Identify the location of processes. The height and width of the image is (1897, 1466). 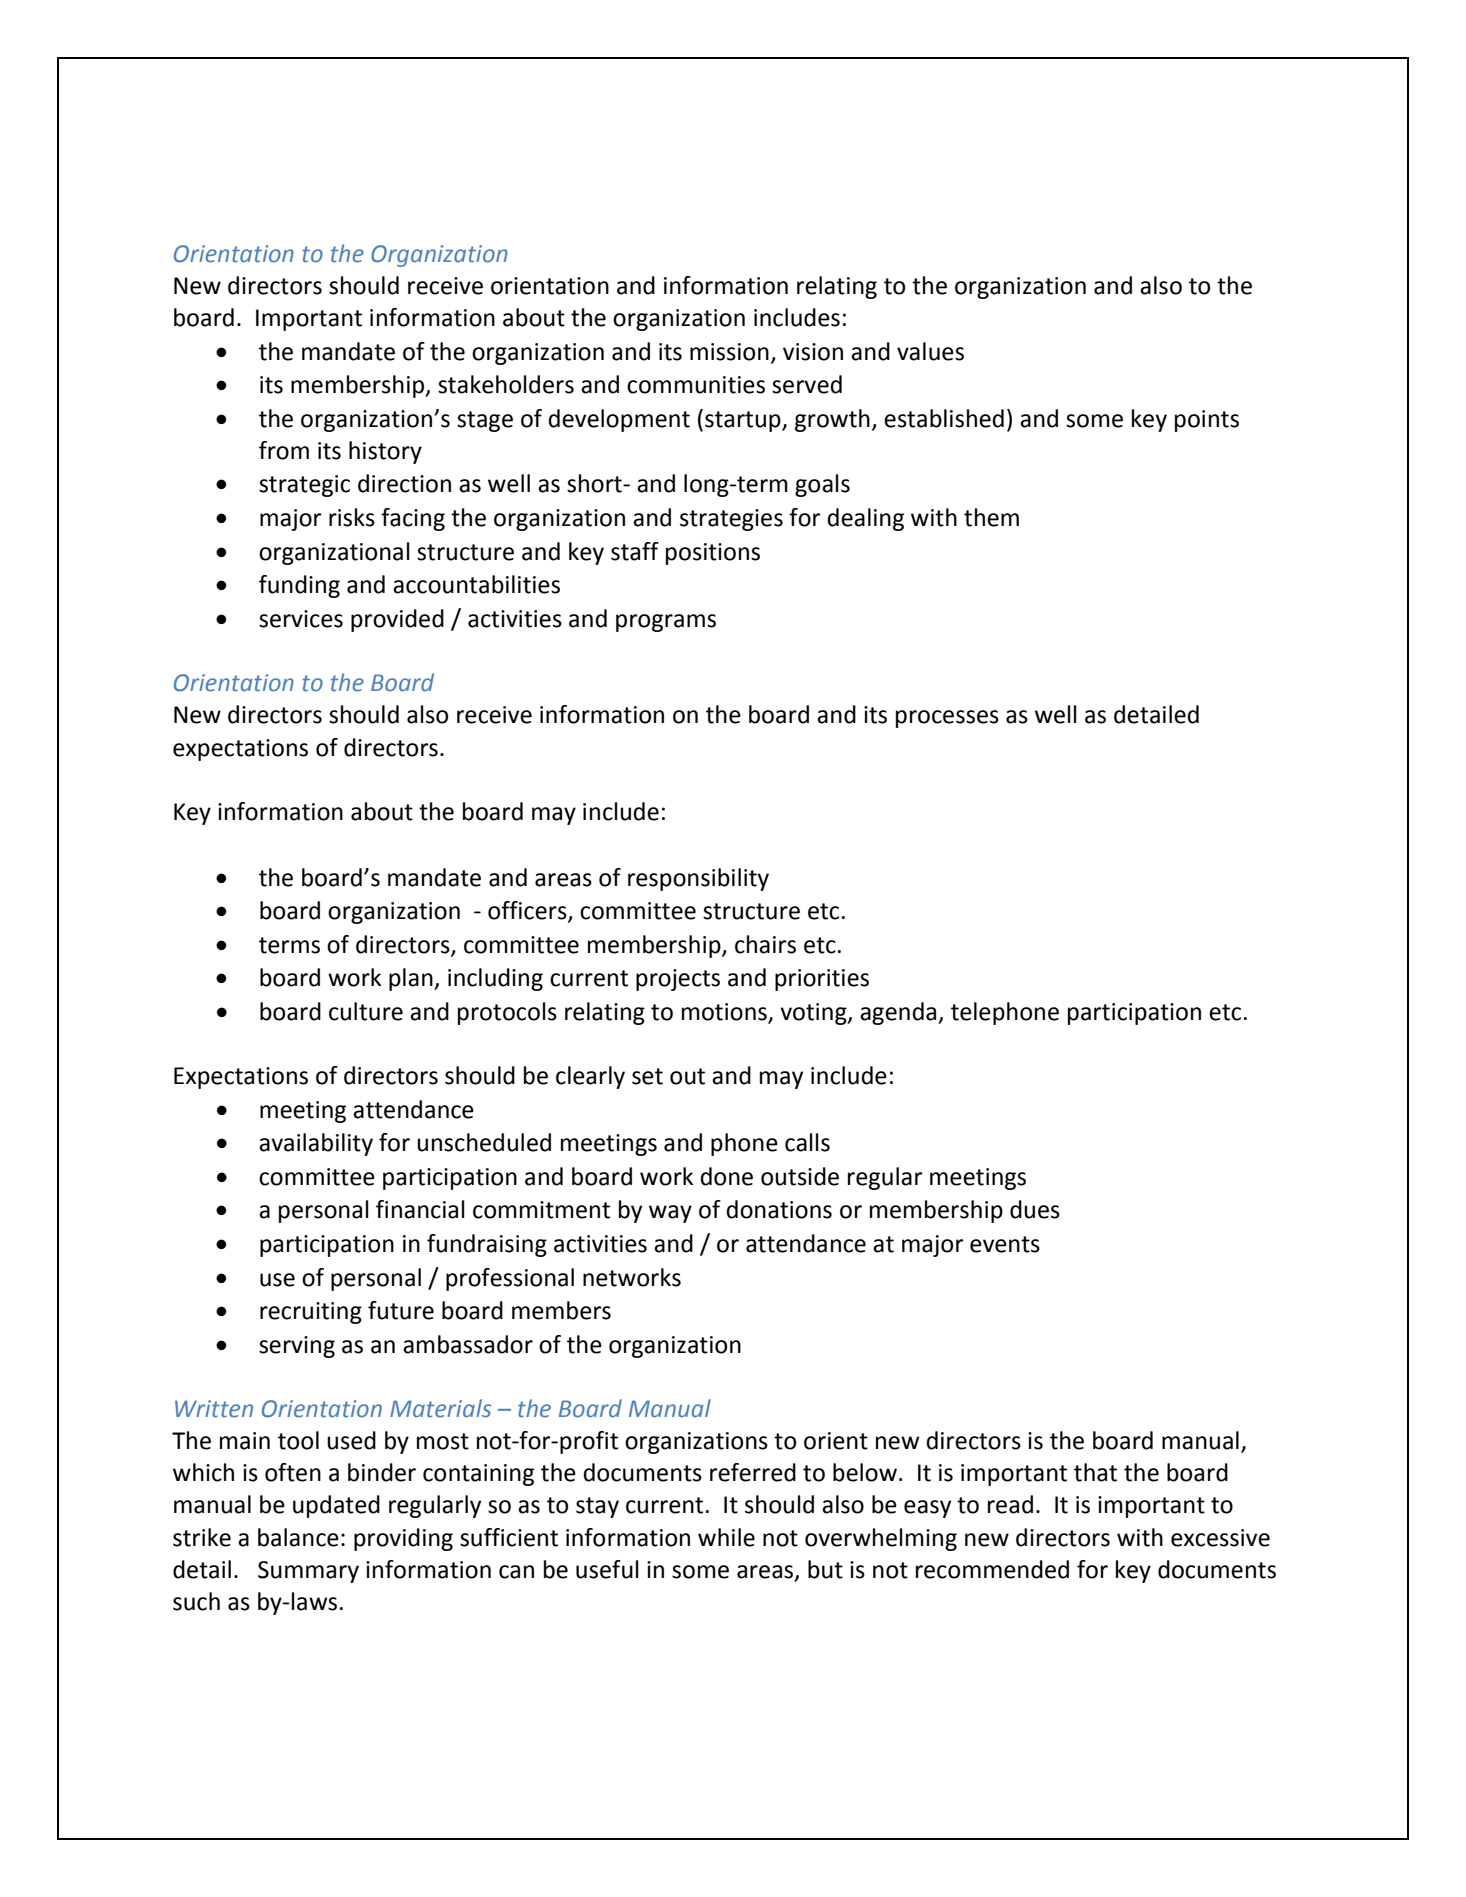
(947, 719).
